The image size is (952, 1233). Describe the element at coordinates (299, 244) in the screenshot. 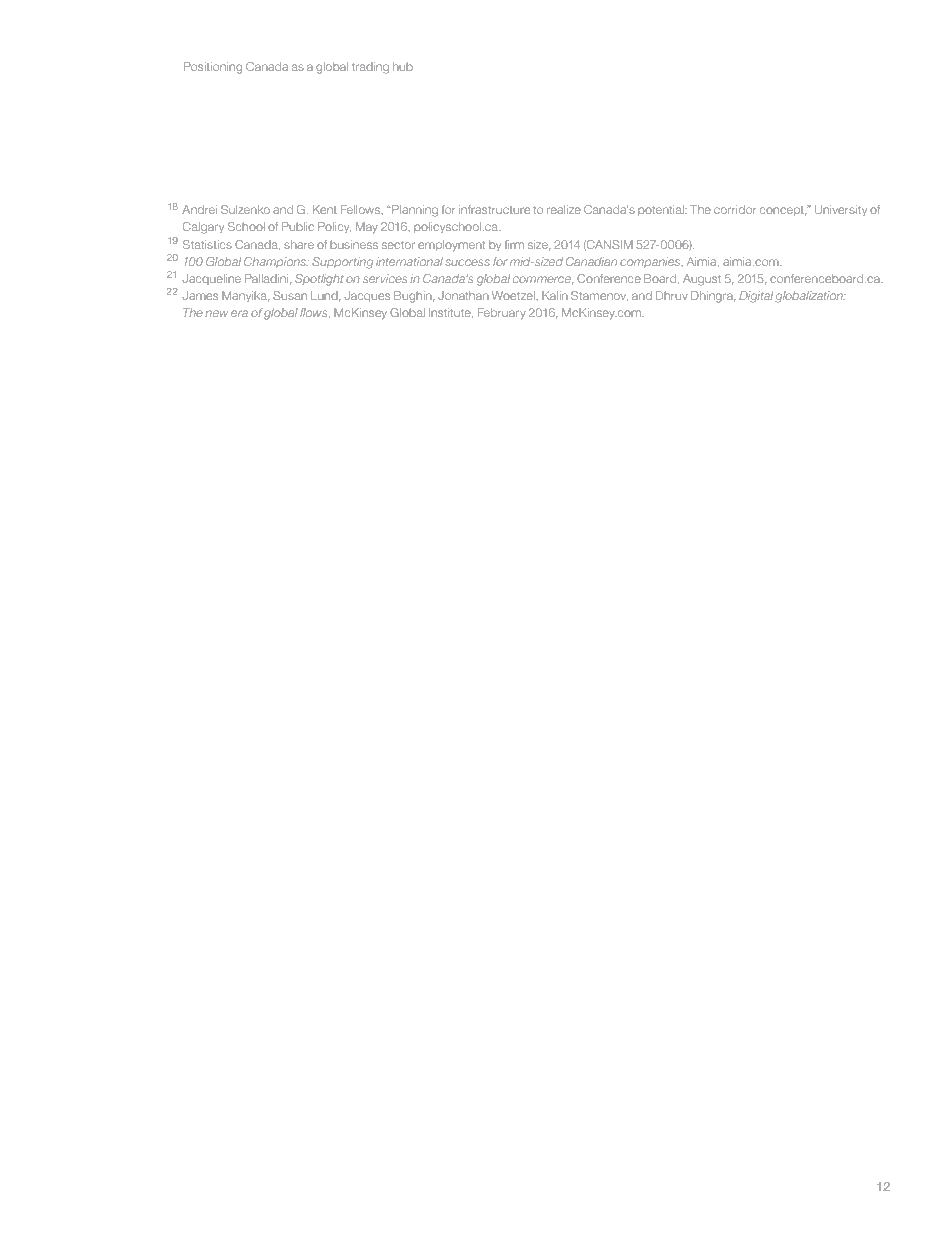

I see `share` at that location.
